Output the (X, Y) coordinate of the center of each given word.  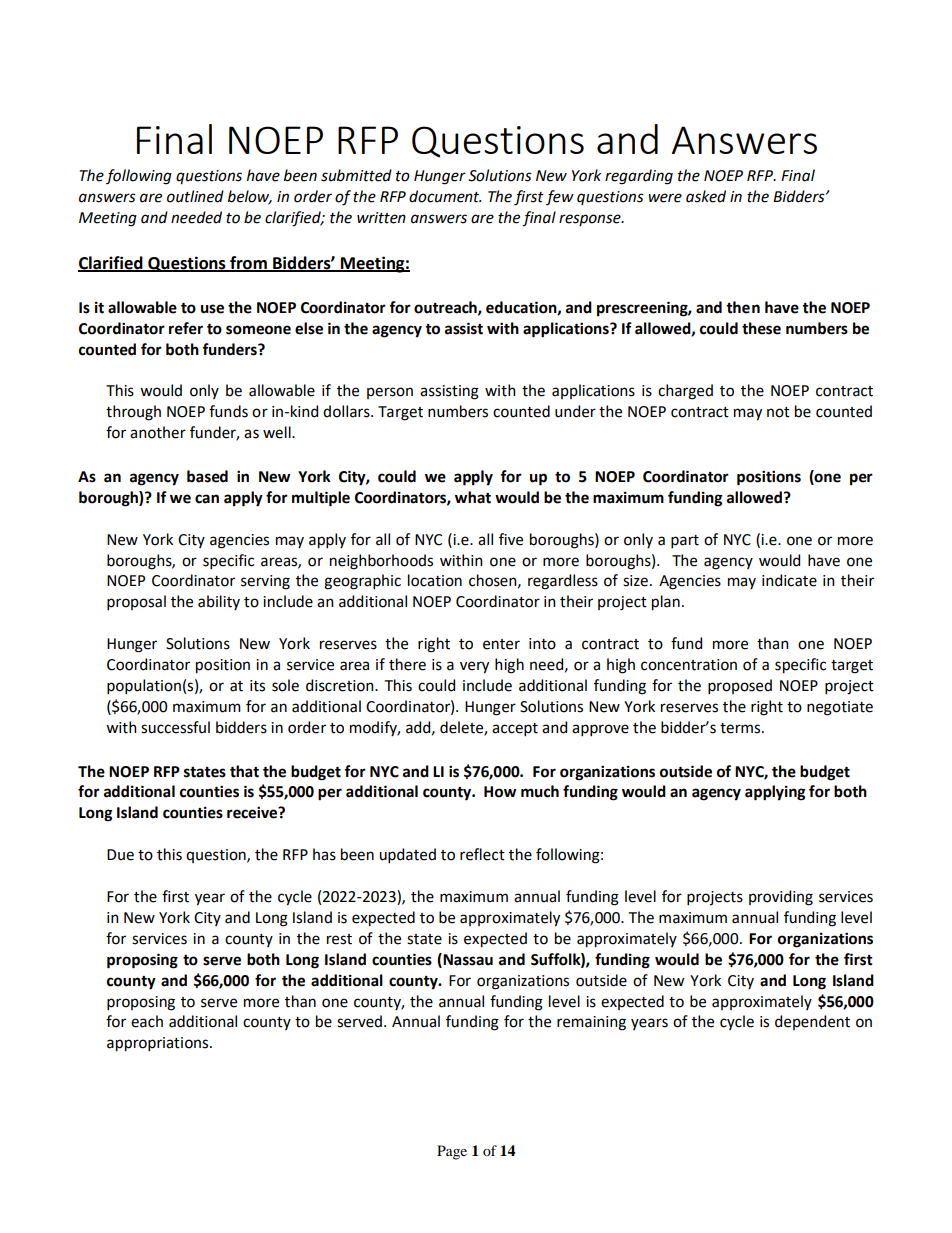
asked (706, 196)
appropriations (159, 1044)
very (474, 667)
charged (685, 392)
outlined (195, 196)
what (473, 497)
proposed (740, 686)
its (257, 686)
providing (781, 898)
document (445, 196)
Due (120, 855)
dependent (812, 1022)
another (158, 432)
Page (452, 1152)
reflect (482, 854)
